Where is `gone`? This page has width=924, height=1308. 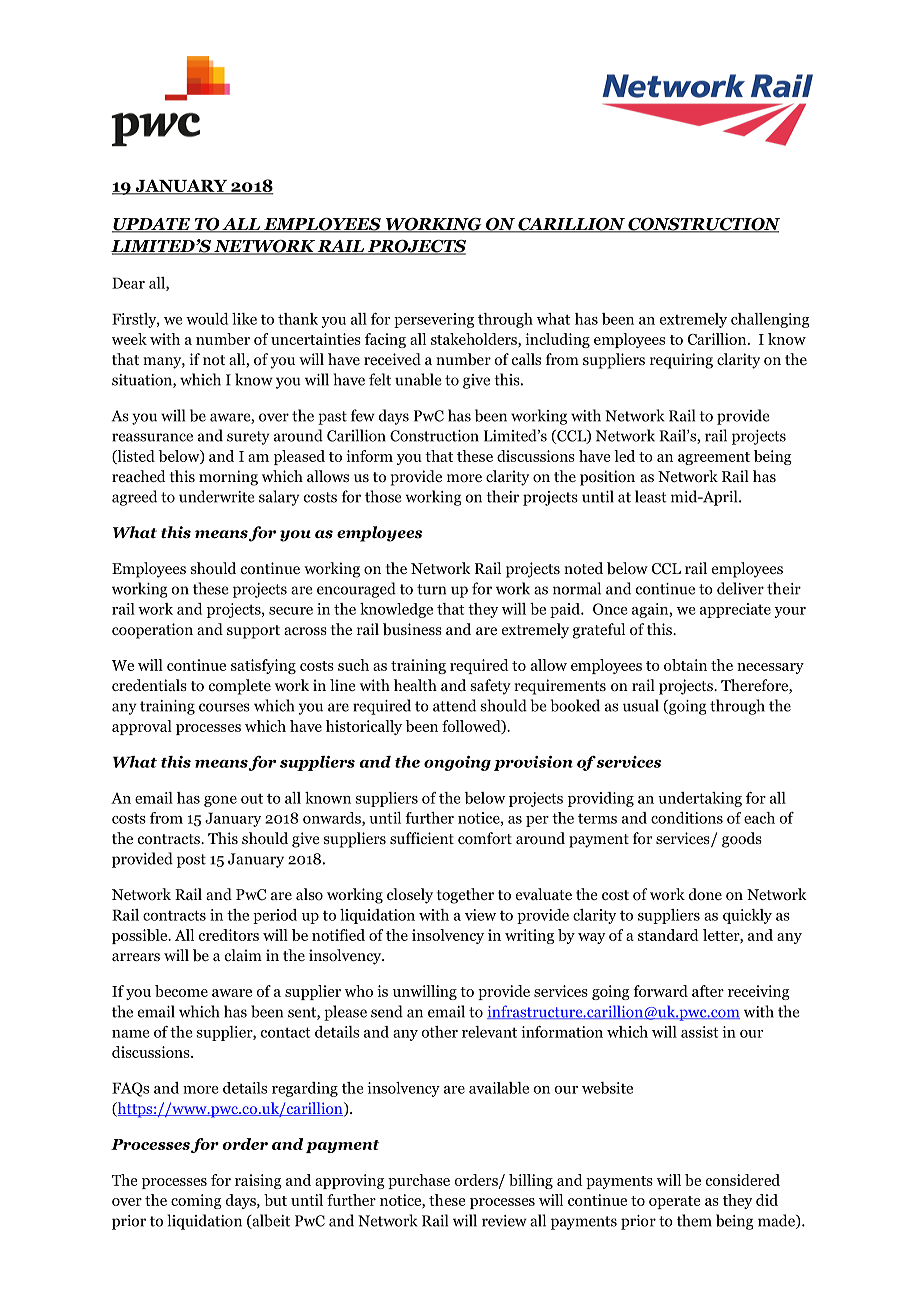 gone is located at coordinates (220, 801).
